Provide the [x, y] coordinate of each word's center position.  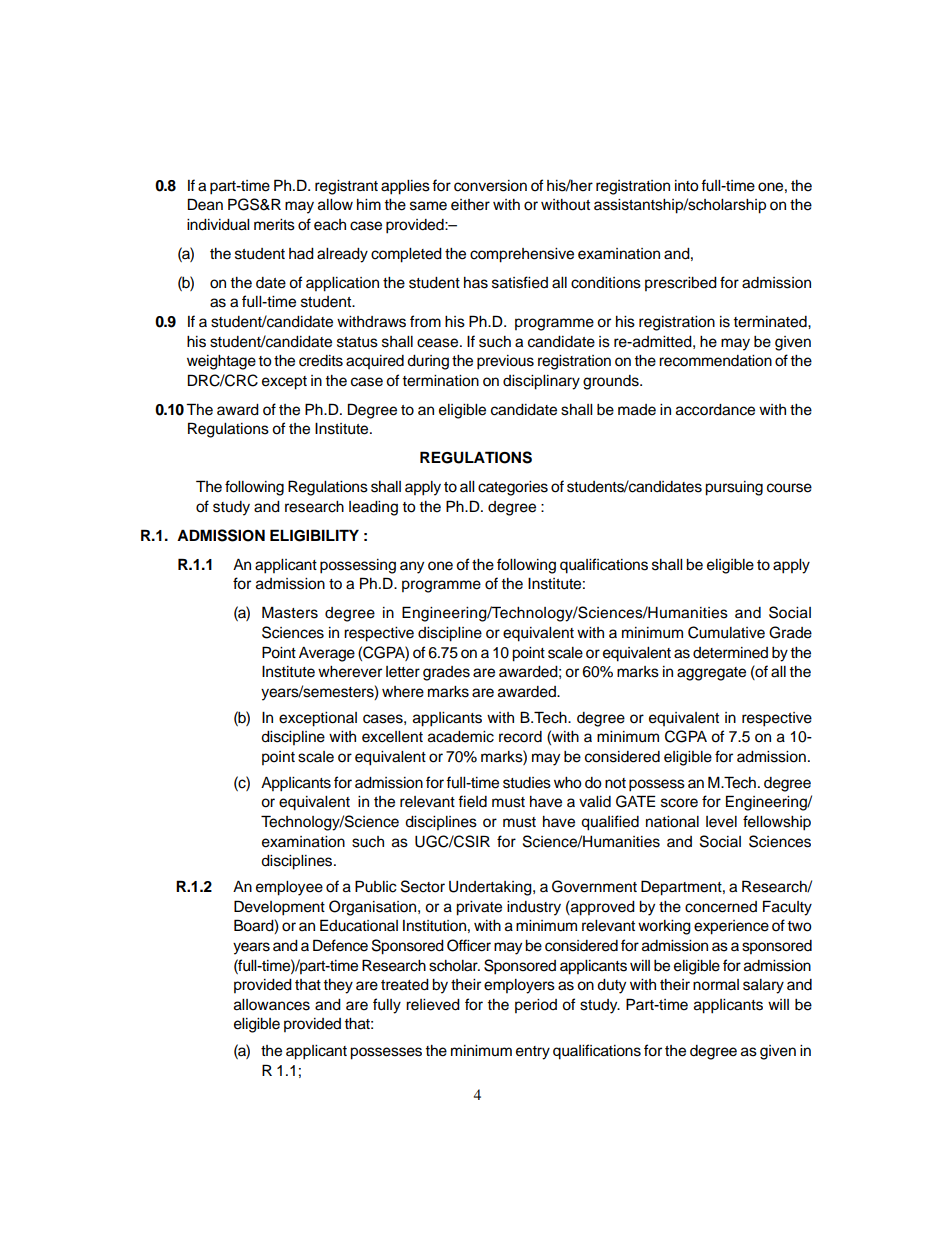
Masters [290, 612]
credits [321, 361]
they [338, 986]
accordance [715, 410]
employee [289, 888]
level [721, 822]
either [470, 205]
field [472, 801]
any [412, 567]
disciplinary [541, 382]
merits [274, 225]
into [687, 186]
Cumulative [726, 632]
